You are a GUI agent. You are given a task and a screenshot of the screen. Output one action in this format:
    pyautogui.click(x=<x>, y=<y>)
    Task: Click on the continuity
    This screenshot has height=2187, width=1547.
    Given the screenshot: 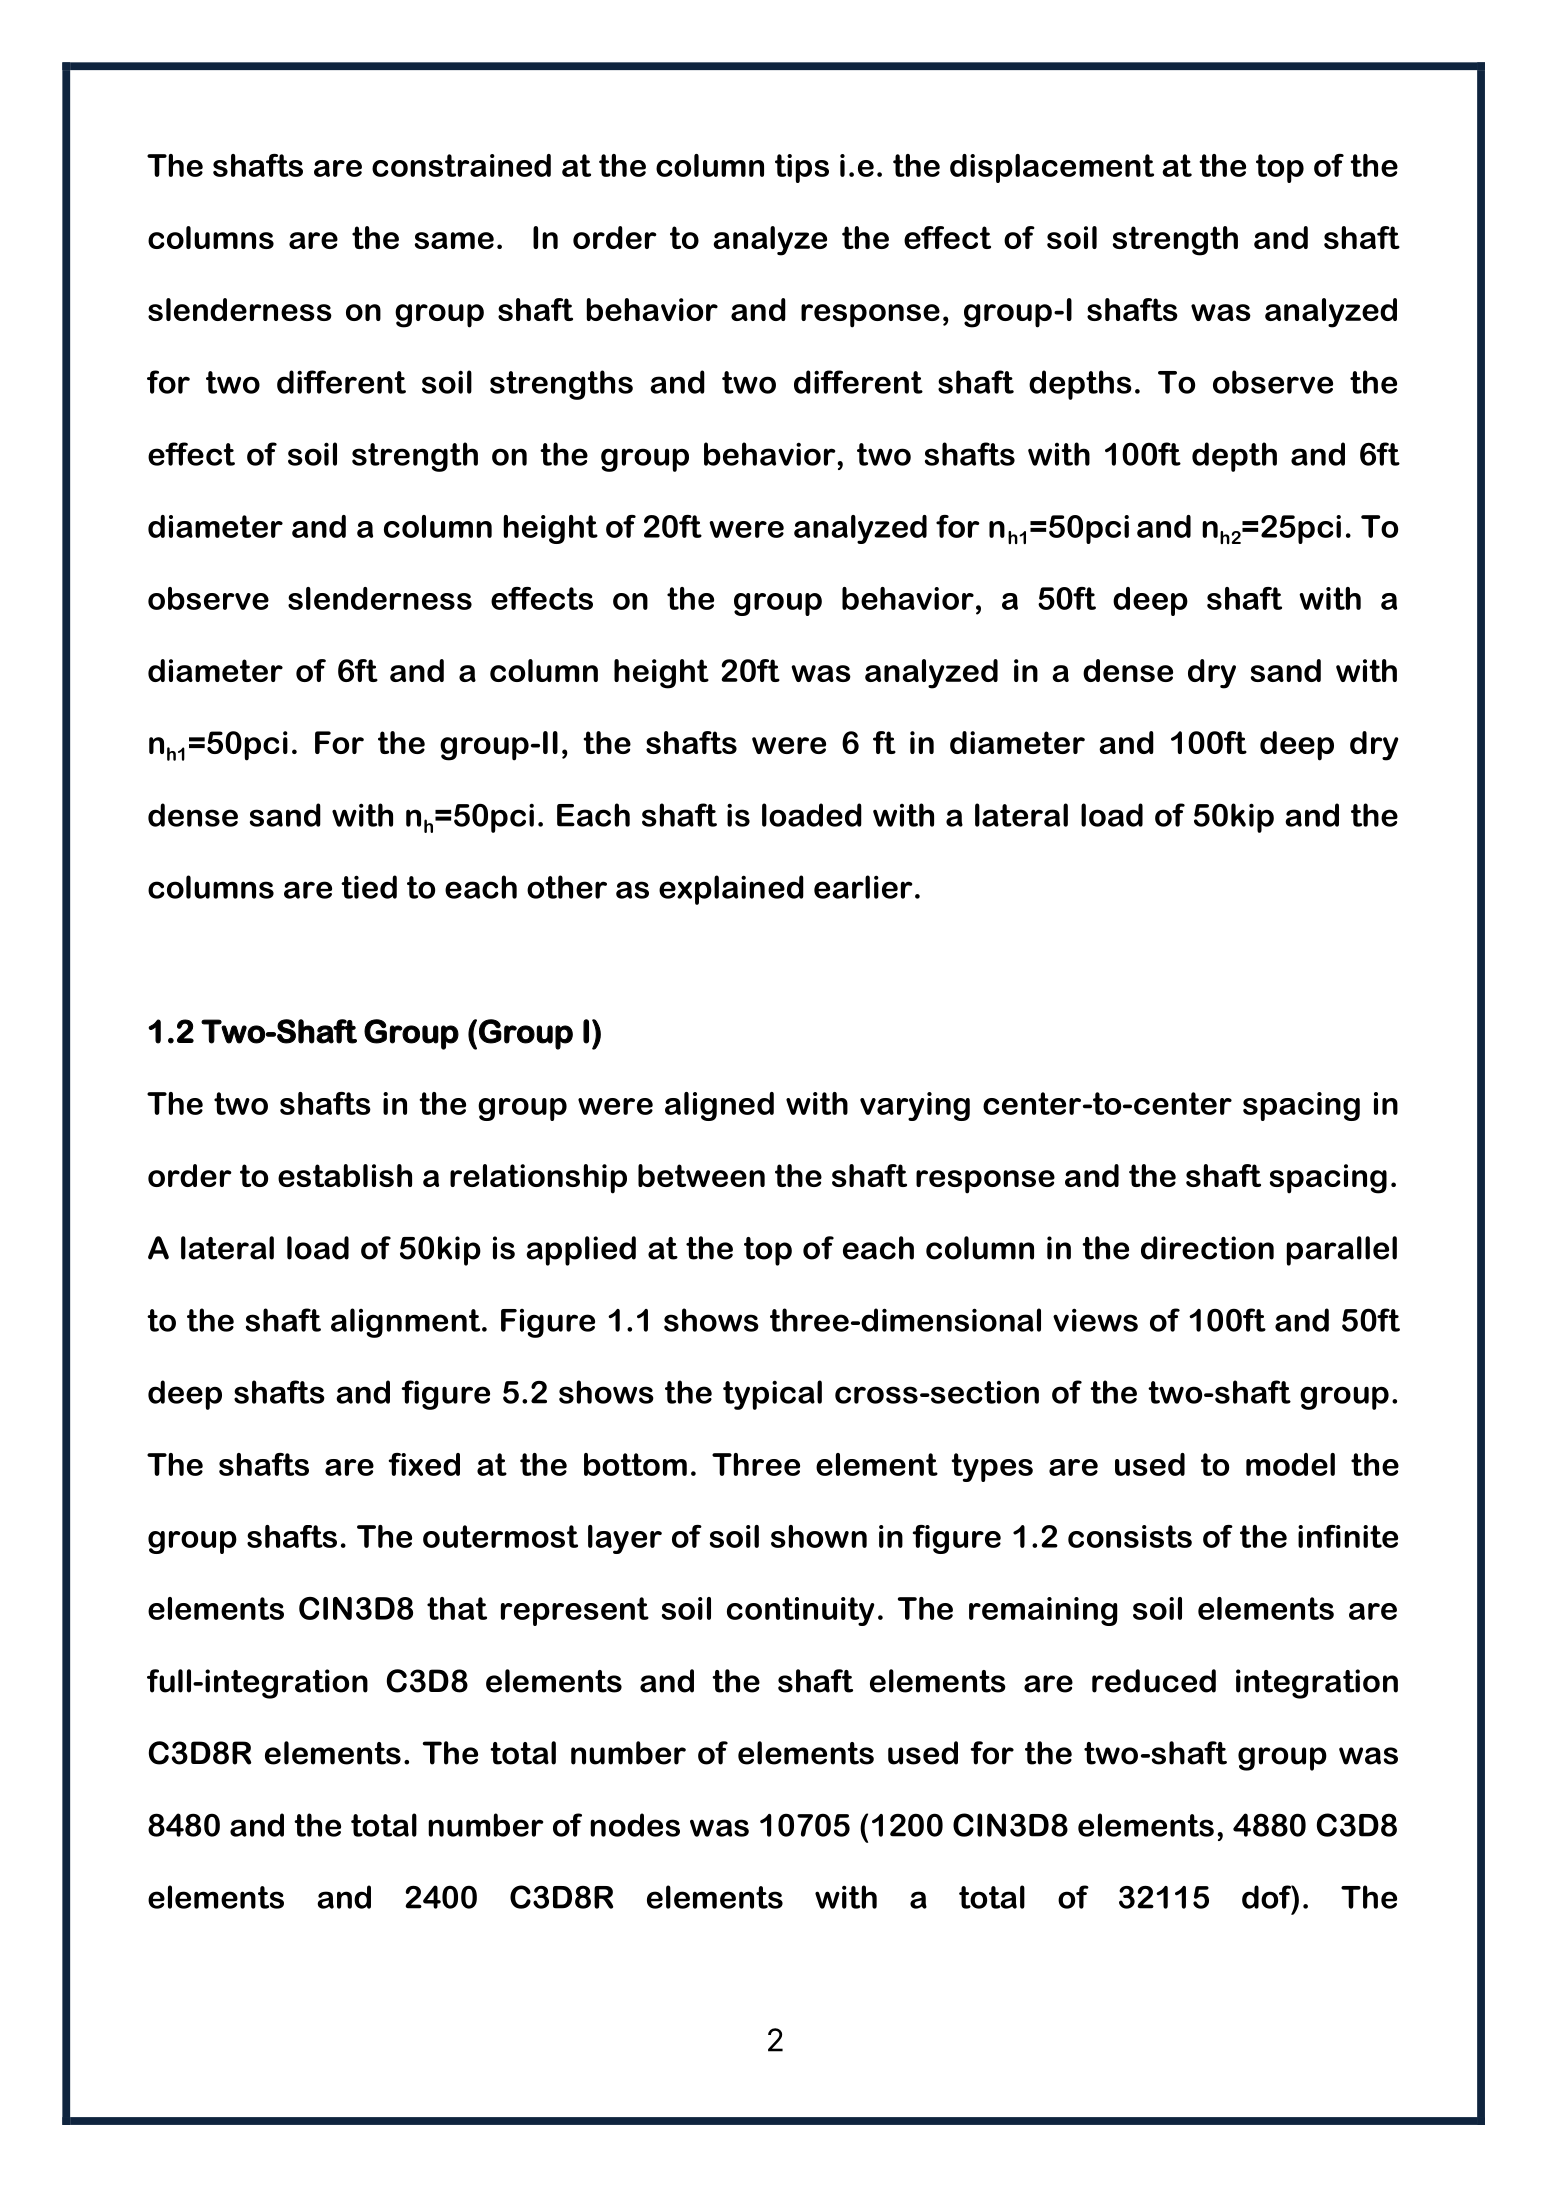 What is the action you would take?
    pyautogui.click(x=800, y=1611)
